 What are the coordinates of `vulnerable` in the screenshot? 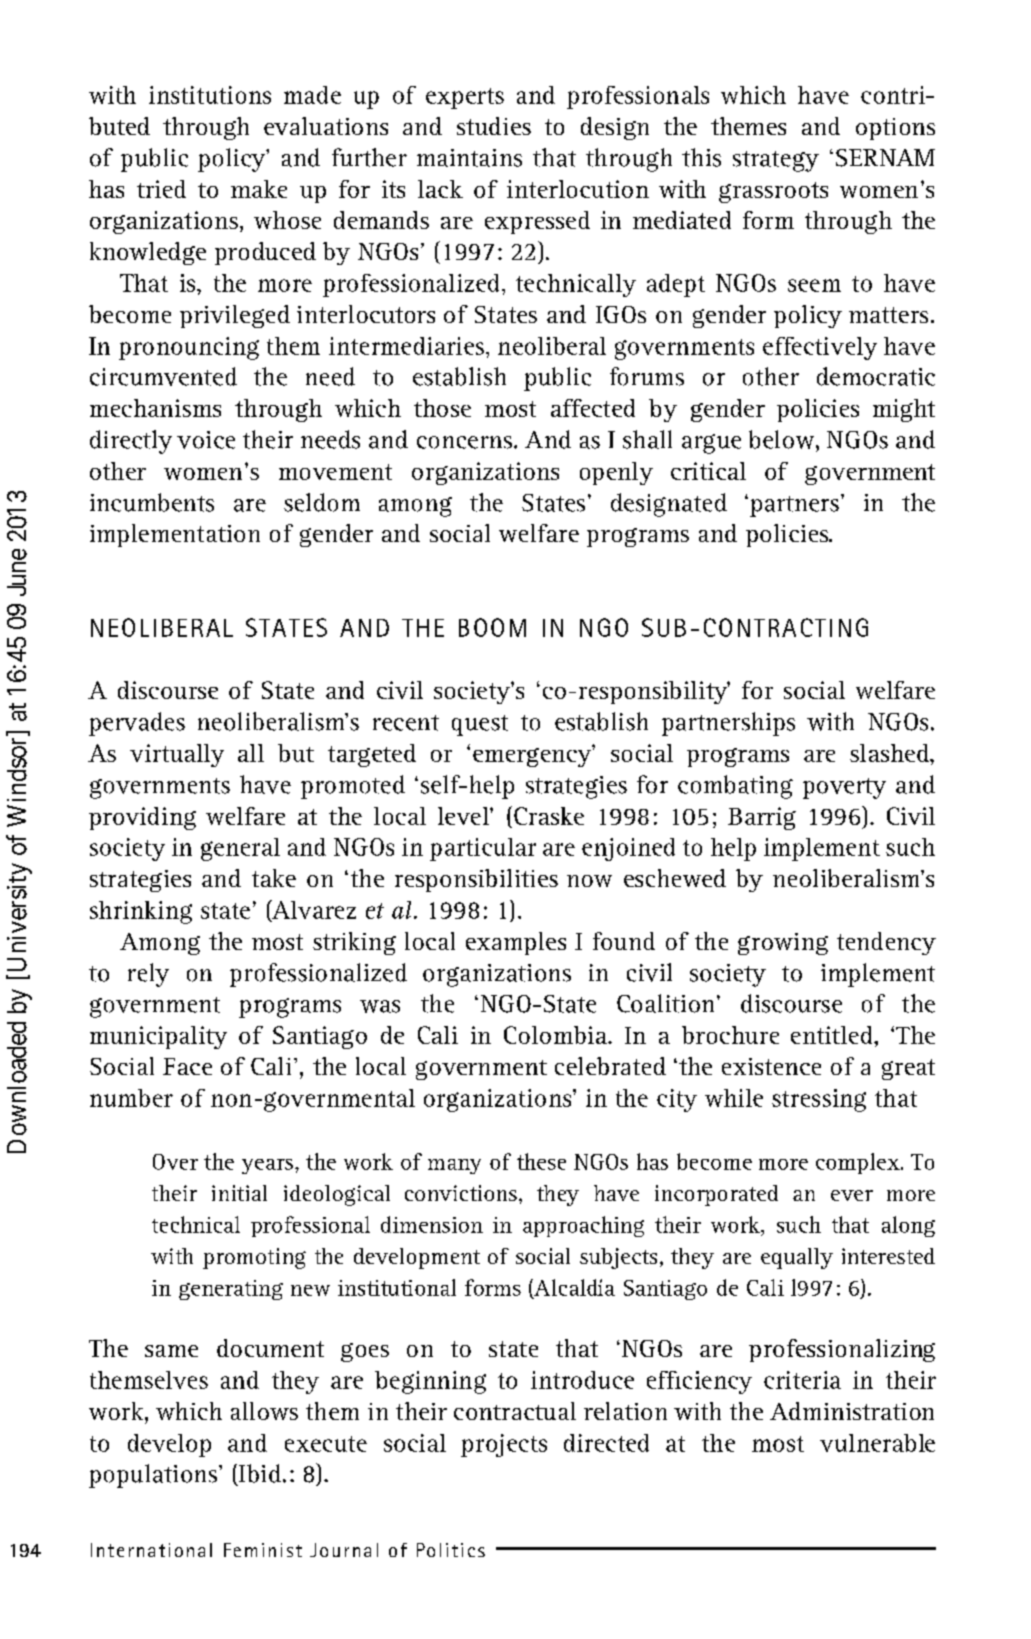 It's located at (877, 1443).
